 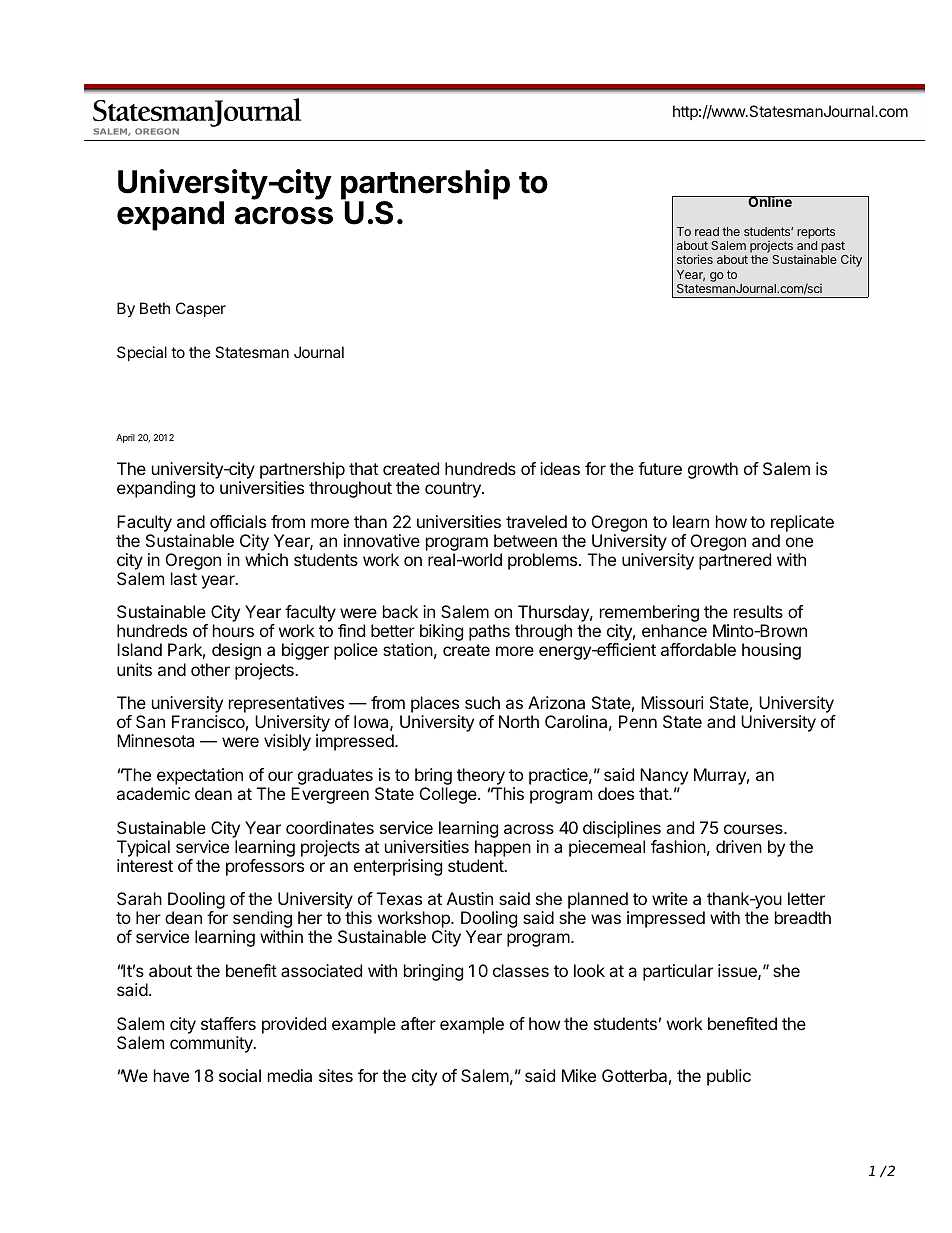 I want to click on Casper, so click(x=201, y=309).
